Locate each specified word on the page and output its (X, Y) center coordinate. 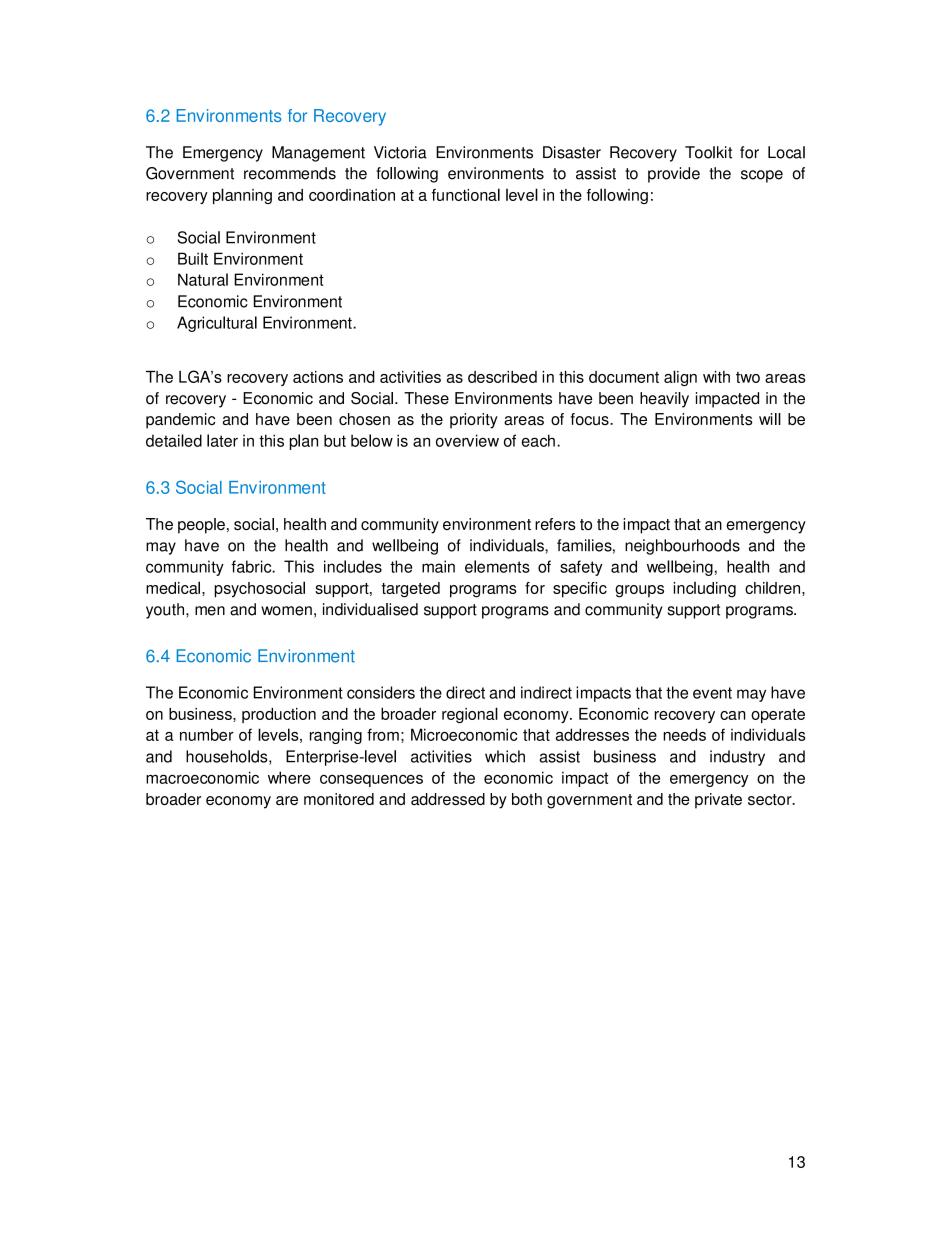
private (718, 801)
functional (466, 194)
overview (467, 440)
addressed (448, 799)
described (502, 377)
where (289, 777)
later (222, 440)
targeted (411, 590)
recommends (290, 173)
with (716, 377)
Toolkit (708, 152)
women (286, 611)
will (770, 419)
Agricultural (217, 324)
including (705, 590)
